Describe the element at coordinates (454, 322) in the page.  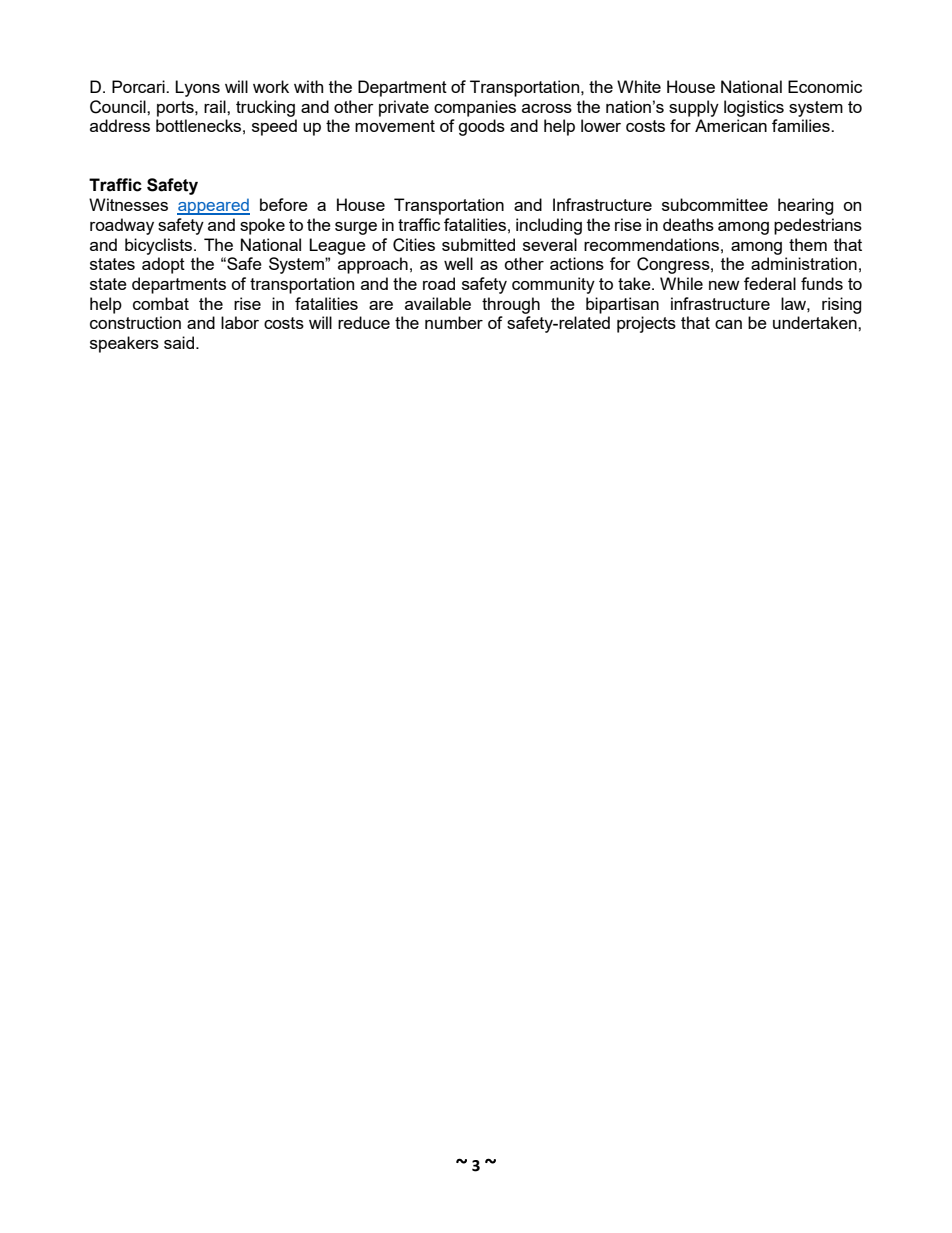
I see `number` at that location.
